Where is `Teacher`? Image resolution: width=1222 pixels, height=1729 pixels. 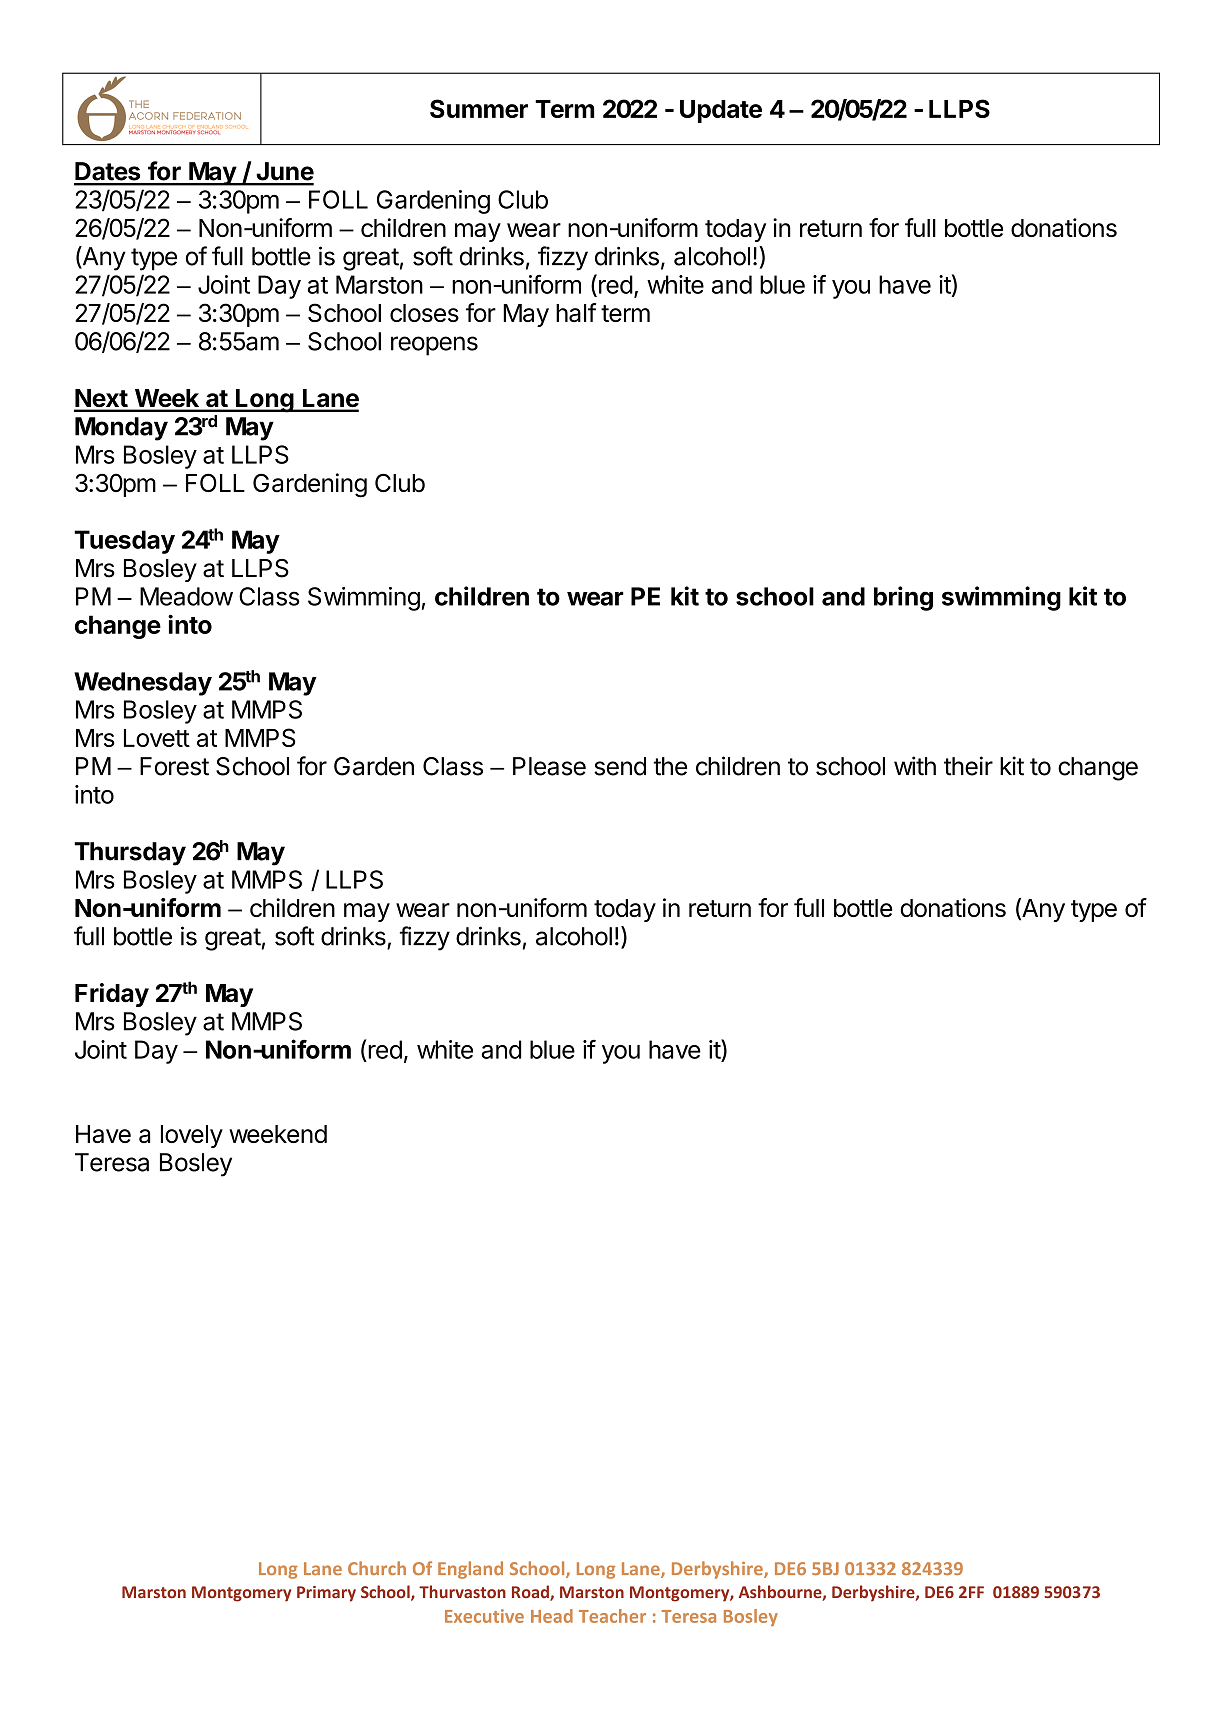
Teacher is located at coordinates (612, 1616).
